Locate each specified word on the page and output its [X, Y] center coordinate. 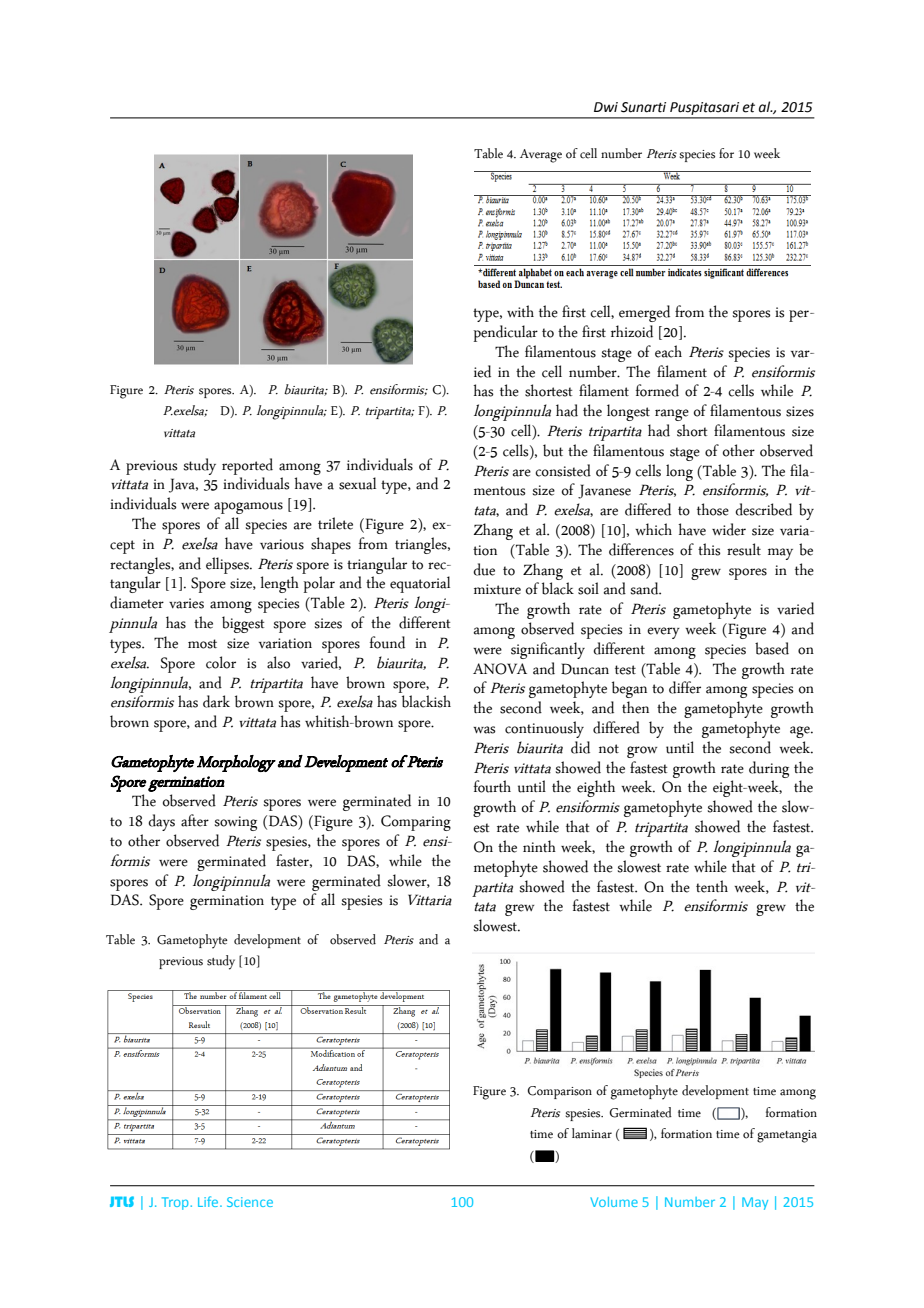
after [195, 820]
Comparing [416, 823]
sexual [357, 483]
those [713, 509]
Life [209, 1201]
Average [541, 156]
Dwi [606, 107]
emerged [644, 313]
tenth [712, 886]
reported [247, 466]
